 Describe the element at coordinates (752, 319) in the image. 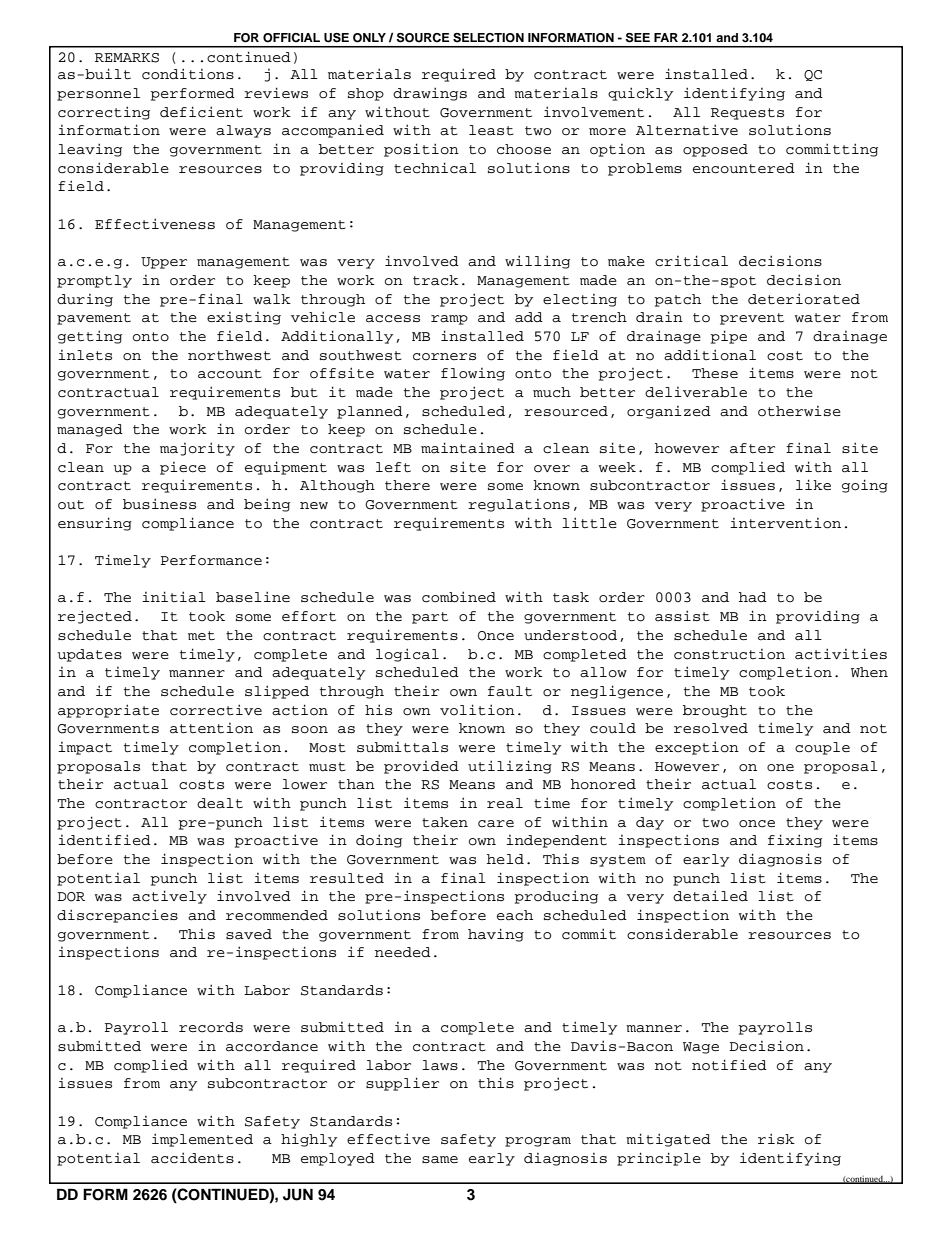

I see `prevent` at that location.
